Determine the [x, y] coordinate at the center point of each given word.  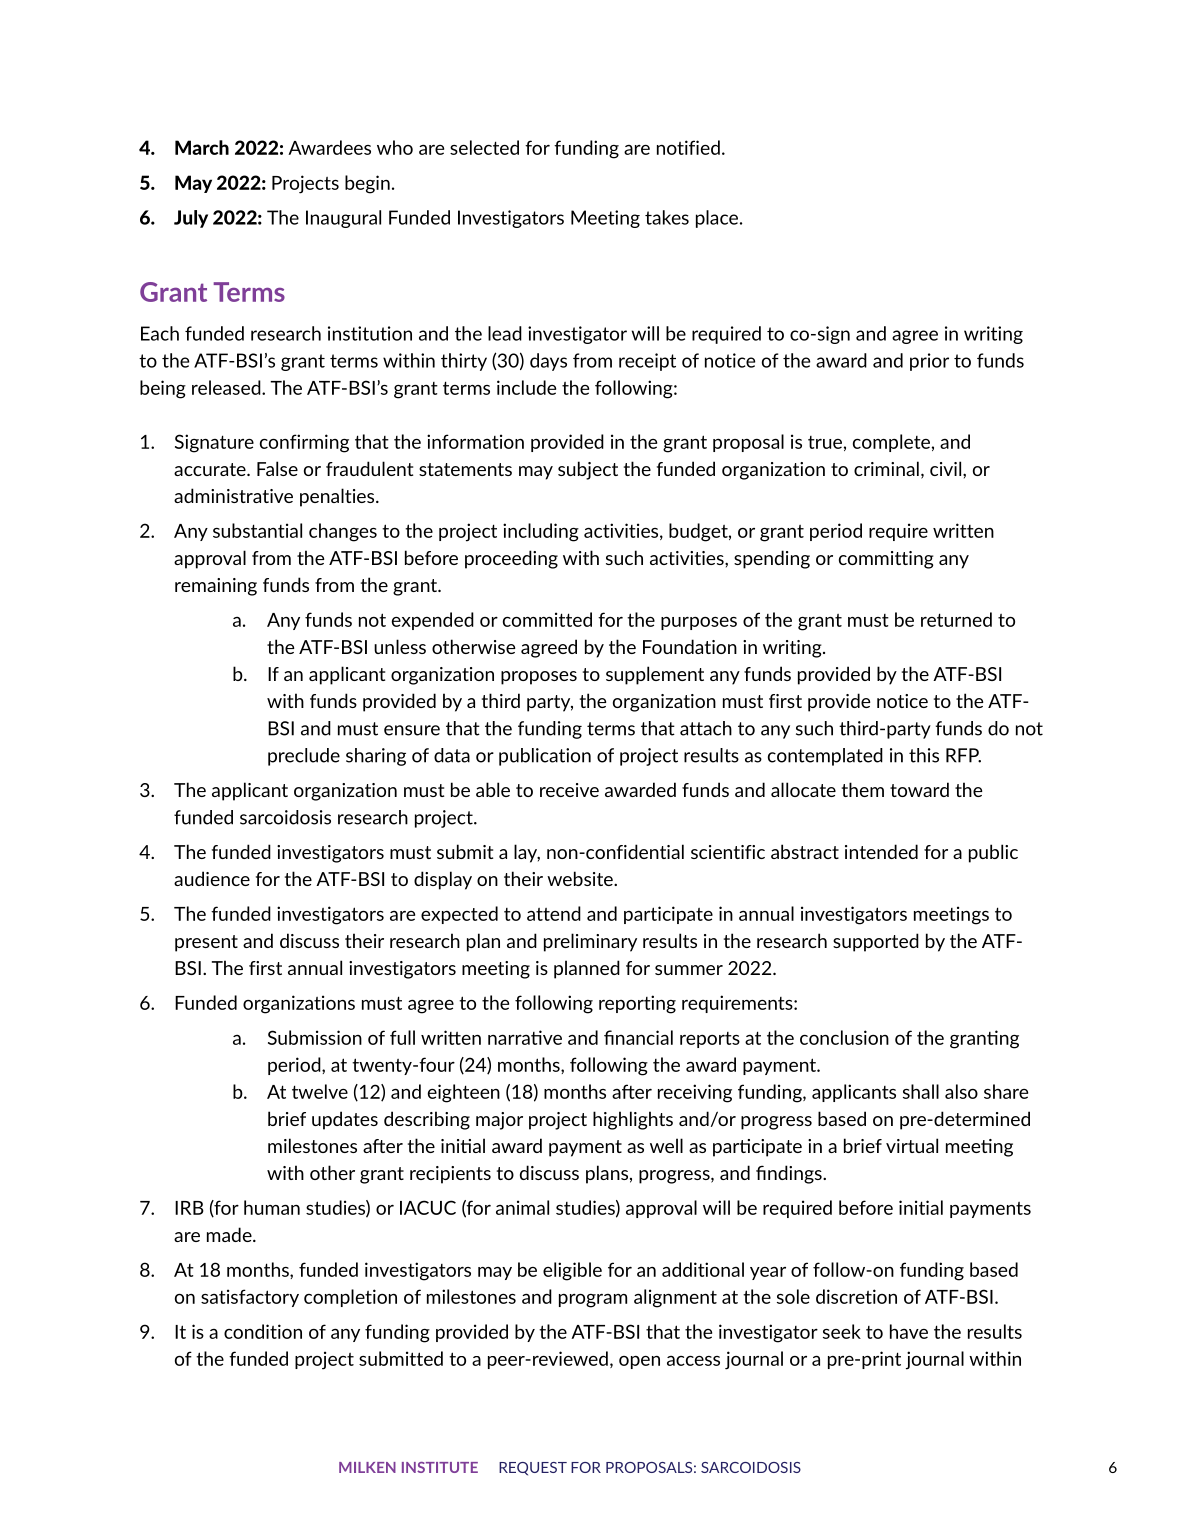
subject [588, 470]
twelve [320, 1091]
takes [667, 217]
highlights [633, 1120]
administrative [233, 495]
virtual [912, 1145]
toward [919, 789]
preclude [304, 757]
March [202, 147]
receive [569, 790]
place [717, 219]
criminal [886, 468]
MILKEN [367, 1467]
